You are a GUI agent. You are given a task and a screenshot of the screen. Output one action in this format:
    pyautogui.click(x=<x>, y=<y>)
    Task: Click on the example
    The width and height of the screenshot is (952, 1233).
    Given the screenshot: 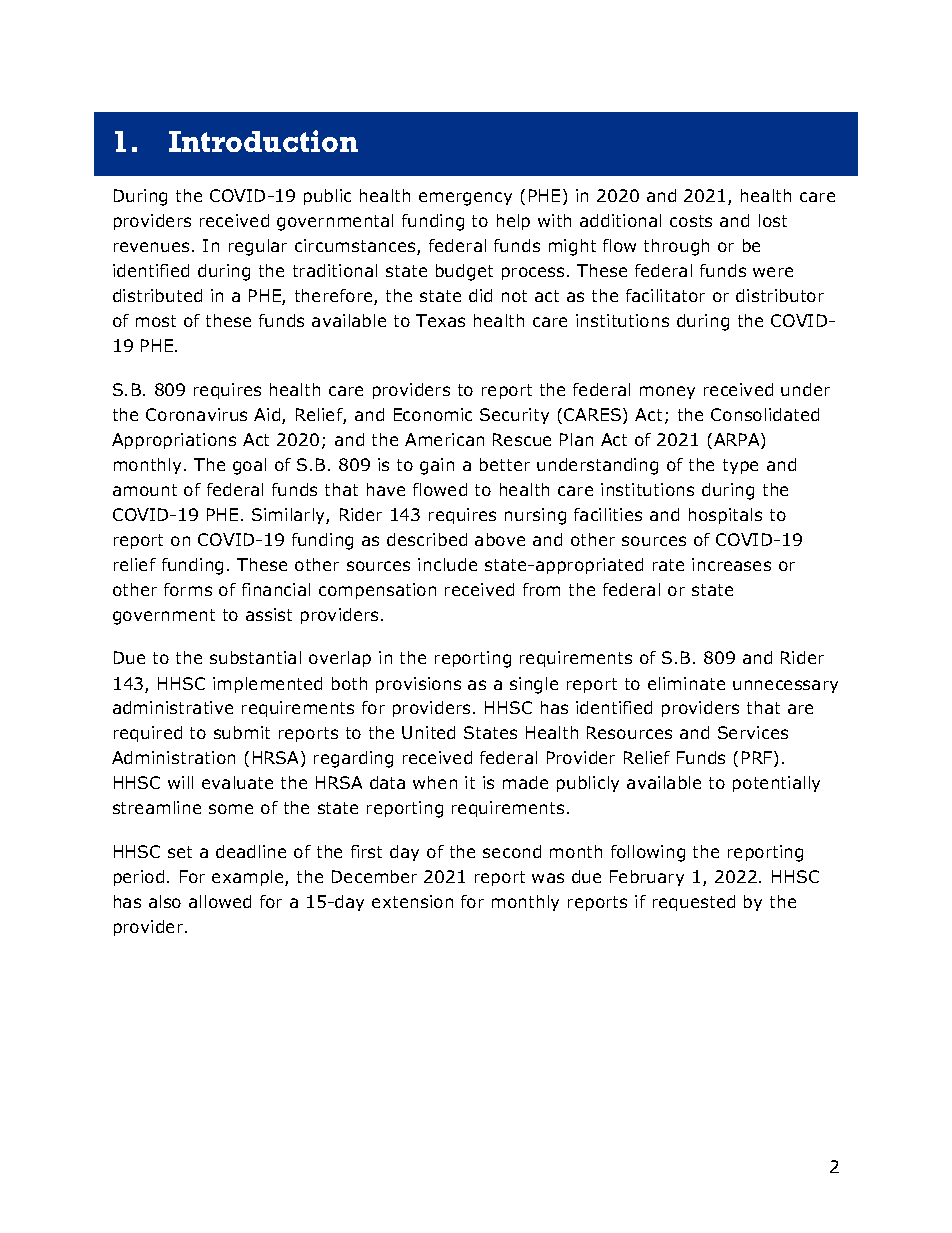 What is the action you would take?
    pyautogui.click(x=249, y=878)
